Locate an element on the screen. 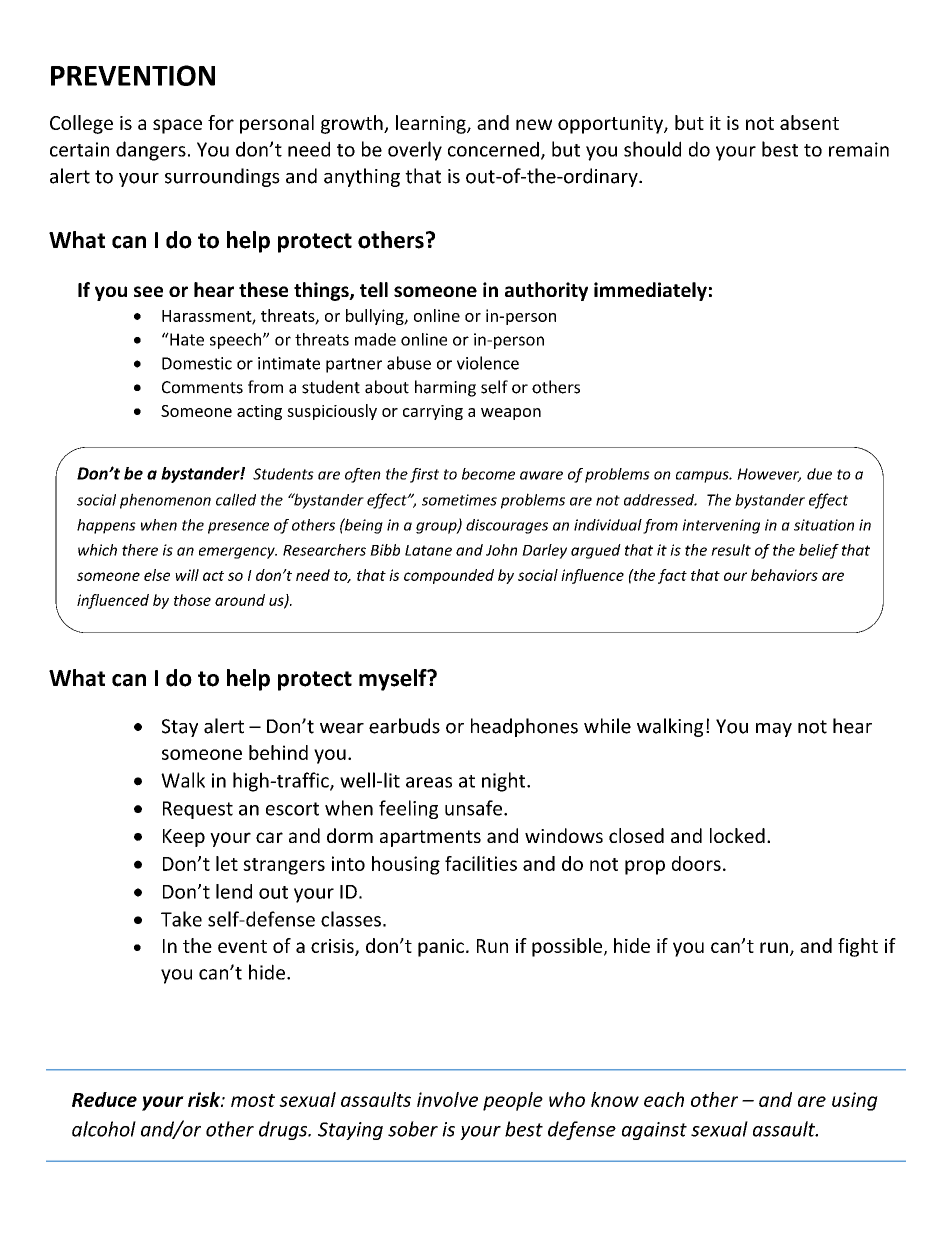 The width and height of the screenshot is (952, 1233). due is located at coordinates (819, 474).
